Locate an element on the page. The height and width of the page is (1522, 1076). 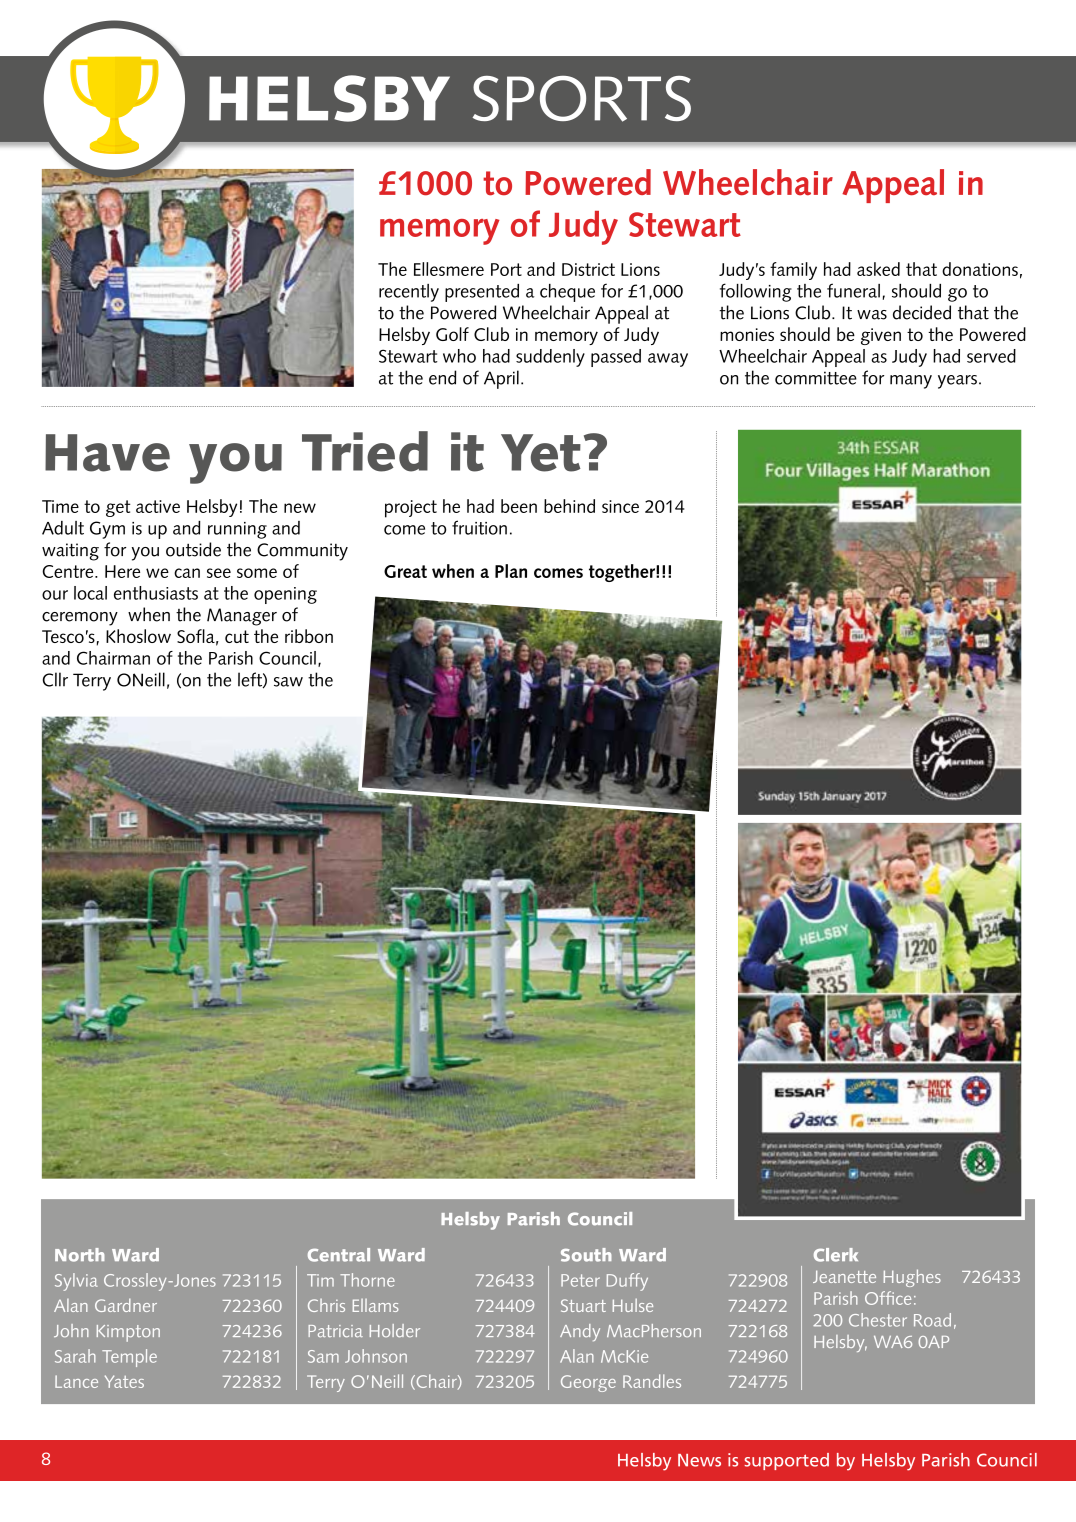
was is located at coordinates (872, 315).
